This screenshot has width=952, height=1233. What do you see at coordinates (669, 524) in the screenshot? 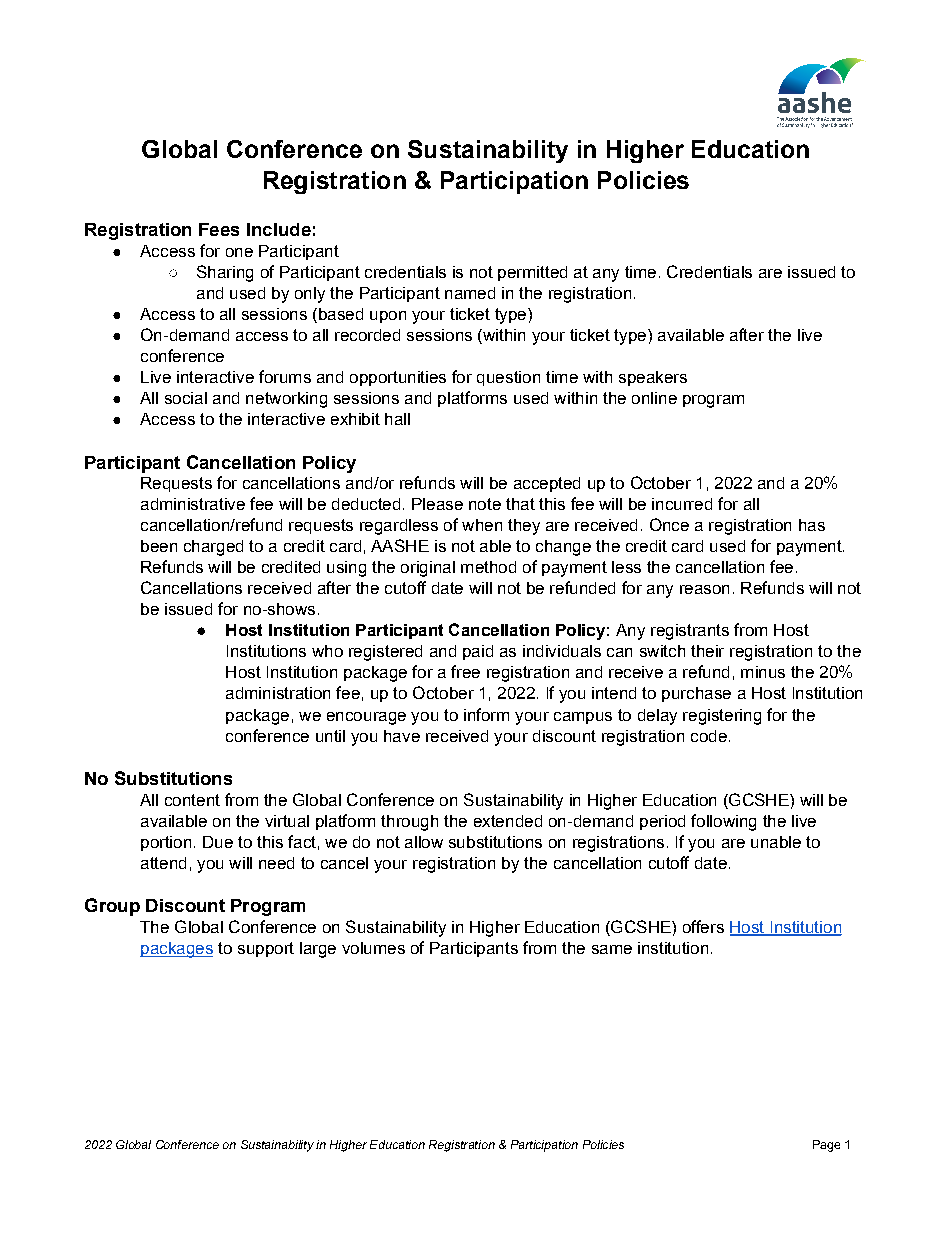
I see `Once` at bounding box center [669, 524].
